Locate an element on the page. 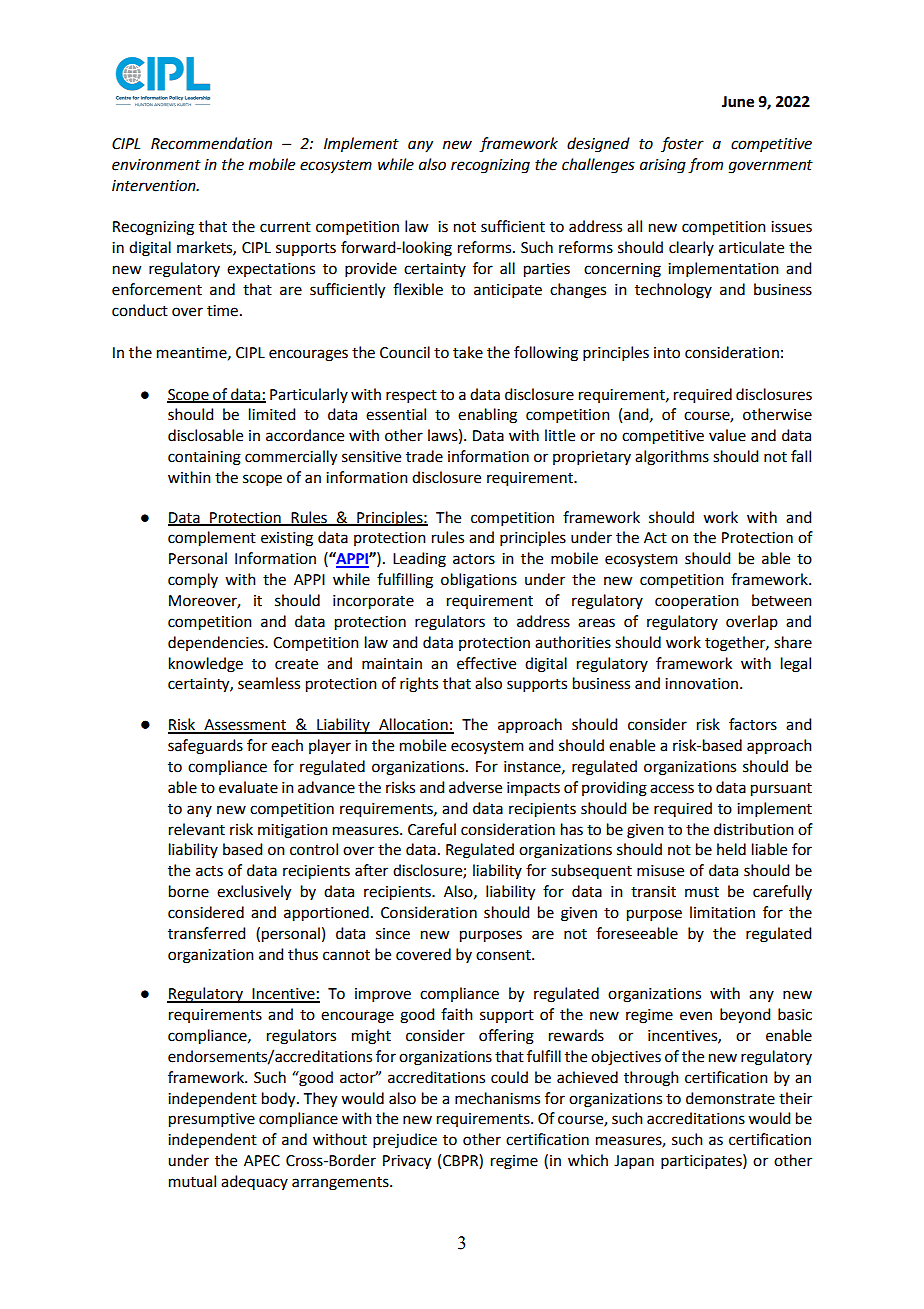 The height and width of the page is (1309, 924). limitation is located at coordinates (722, 912).
